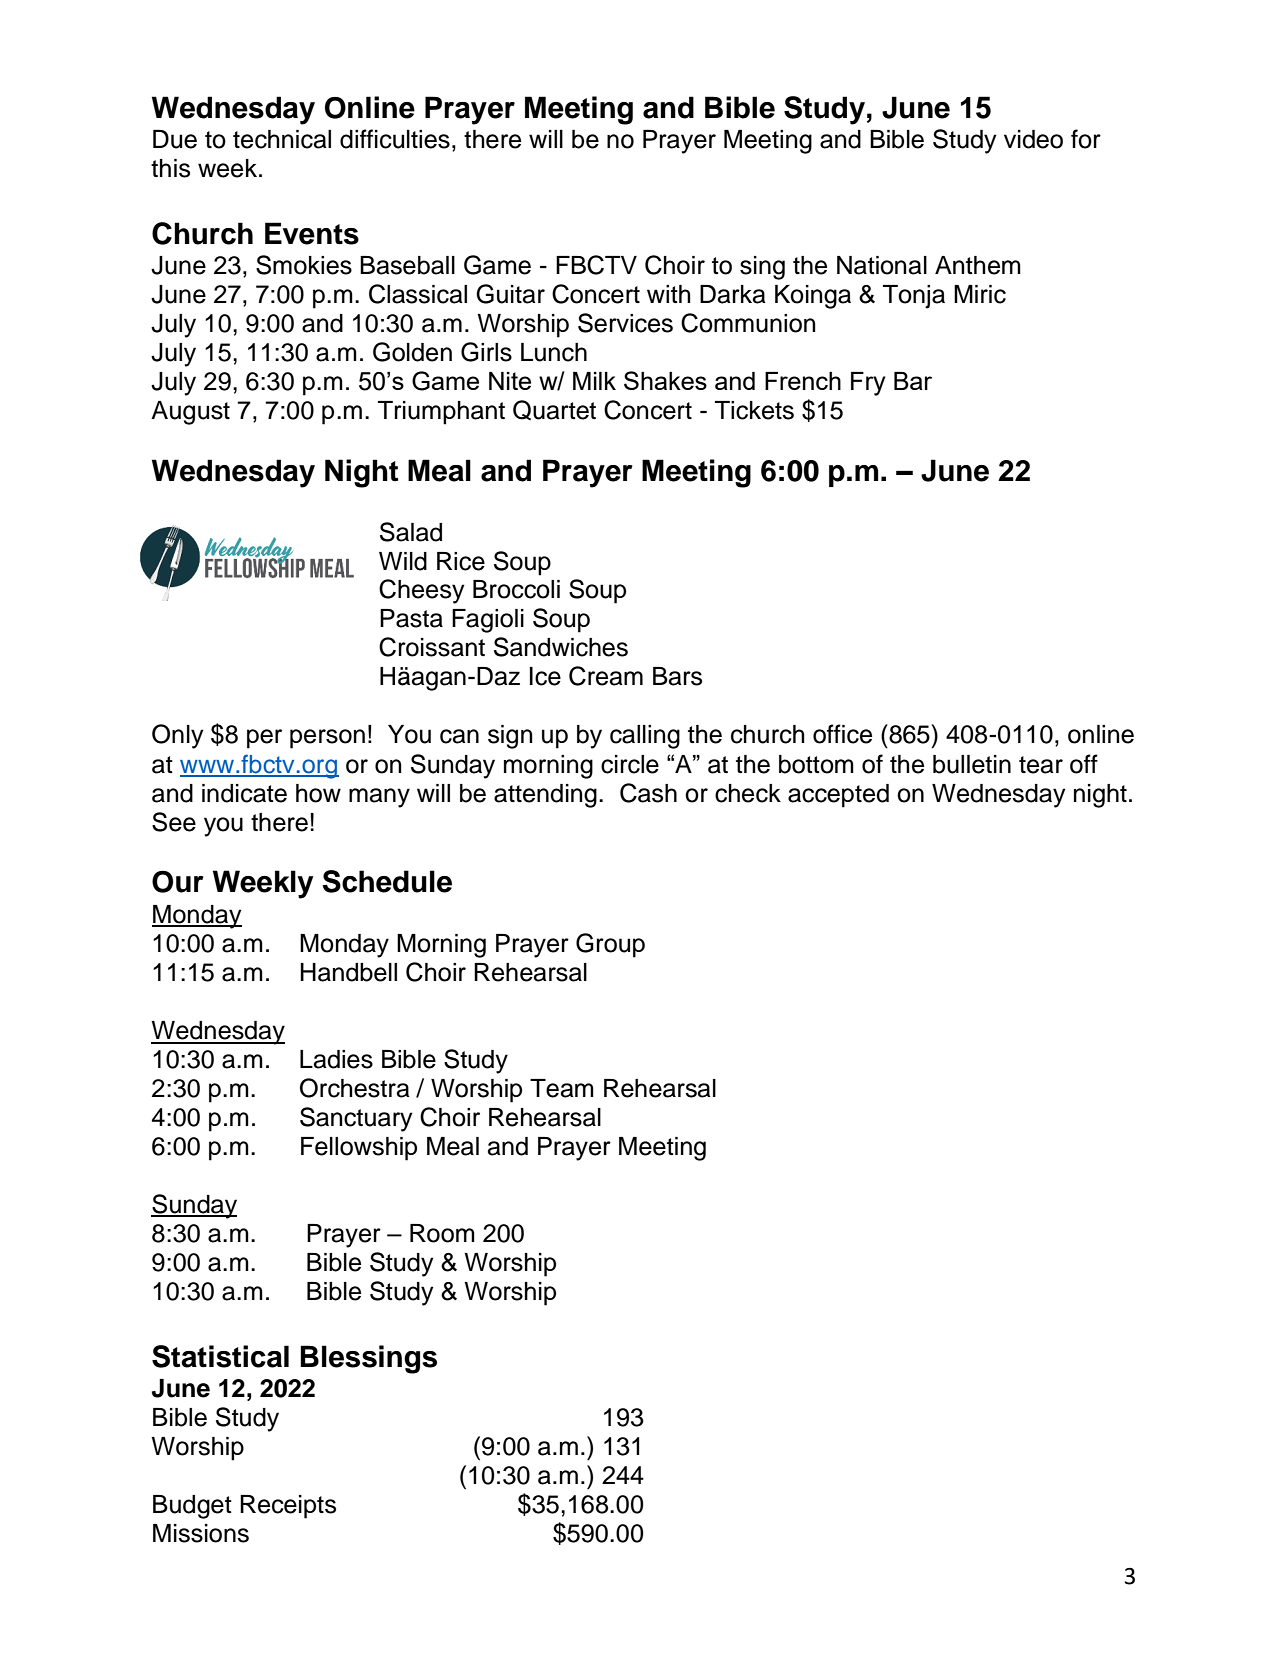 This image has width=1288, height=1666. Describe the element at coordinates (288, 1507) in the image. I see `Receipts` at that location.
